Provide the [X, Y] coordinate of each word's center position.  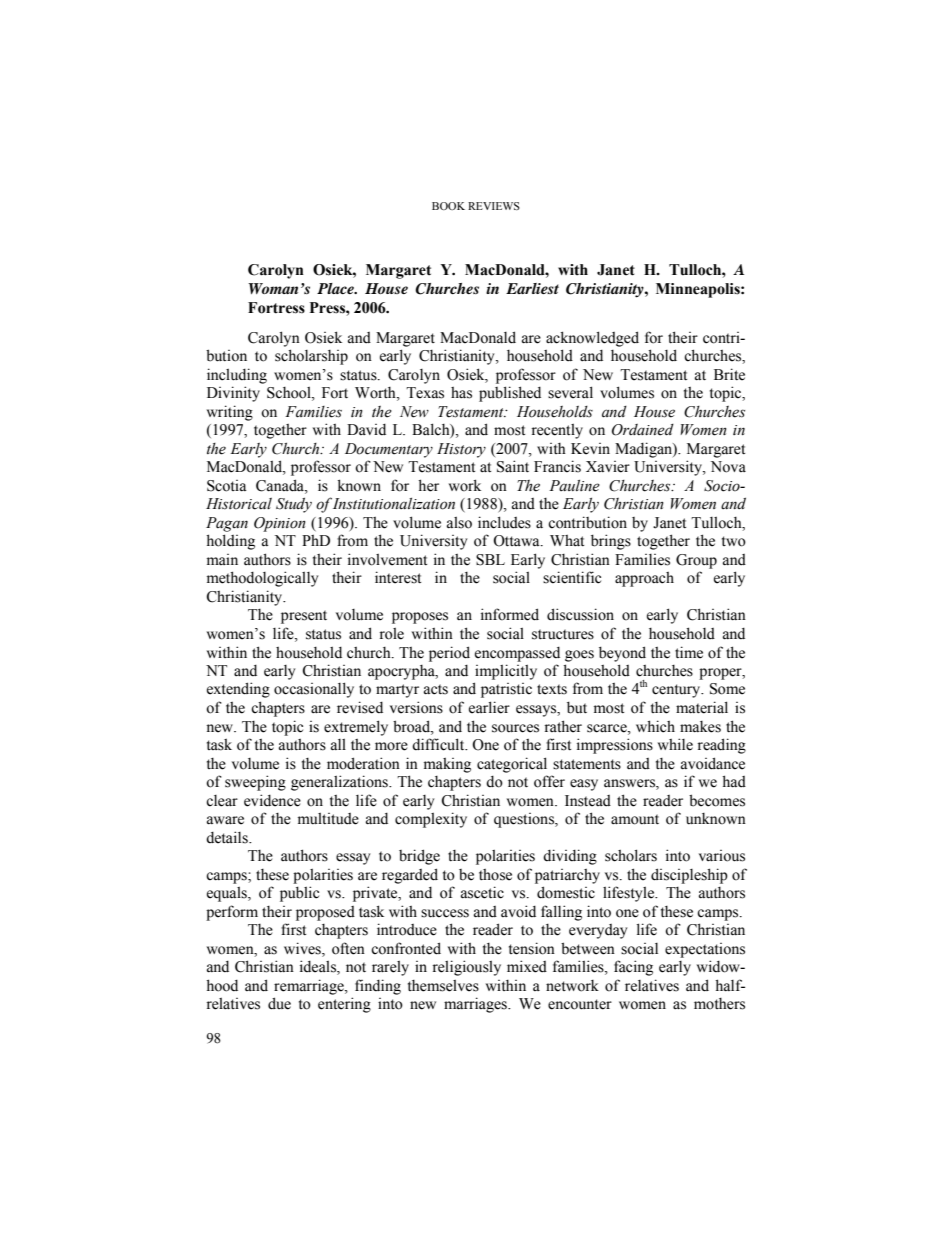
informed [510, 614]
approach [644, 579]
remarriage [310, 987]
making [447, 765]
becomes [717, 800]
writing [230, 413]
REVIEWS [494, 206]
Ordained [643, 430]
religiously [466, 968]
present [304, 617]
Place [337, 288]
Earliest [532, 288]
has [461, 393]
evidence [272, 800]
